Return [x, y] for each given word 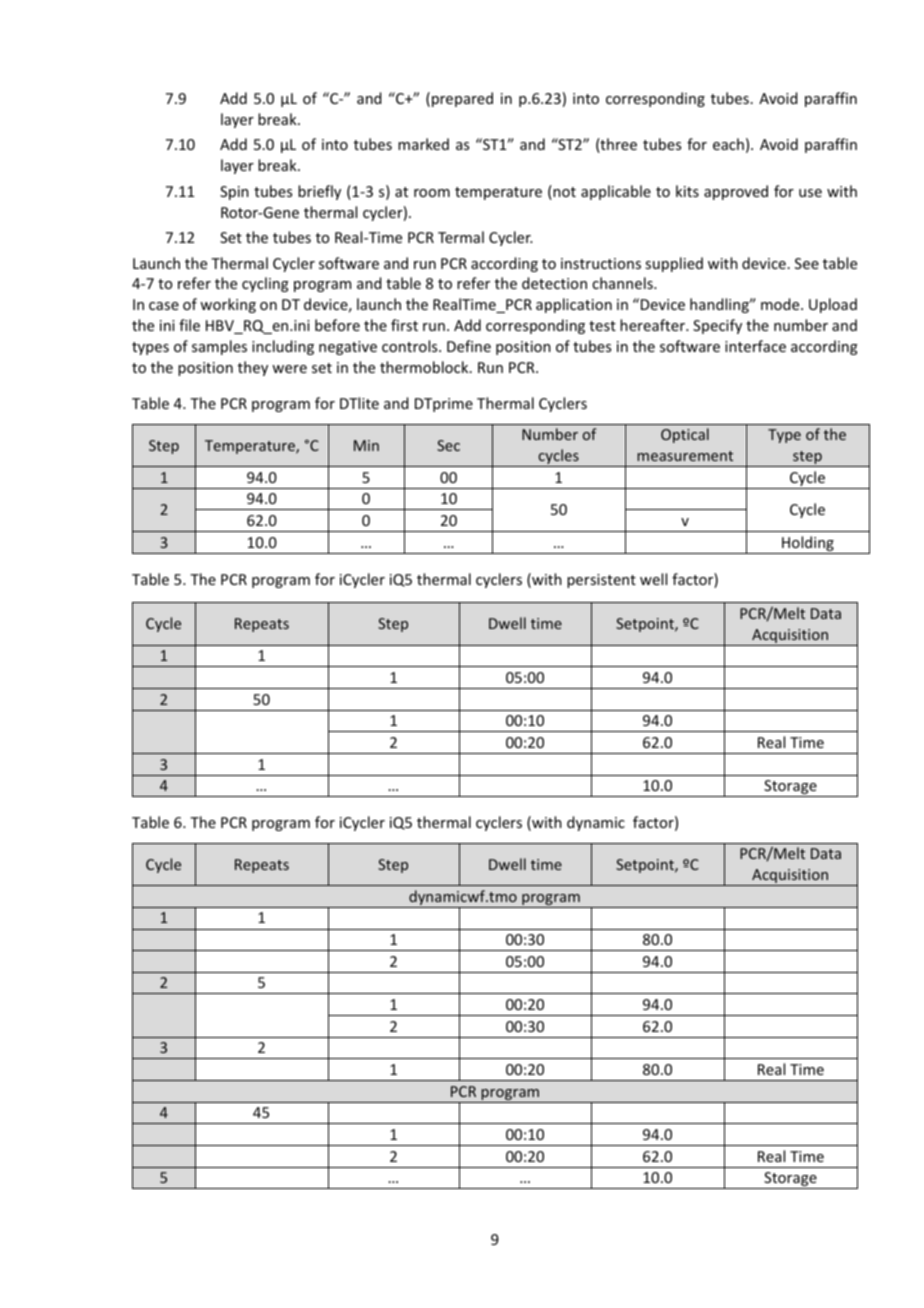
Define [469, 346]
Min [366, 445]
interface [755, 346]
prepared [462, 99]
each [728, 144]
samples [219, 347]
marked [423, 144]
